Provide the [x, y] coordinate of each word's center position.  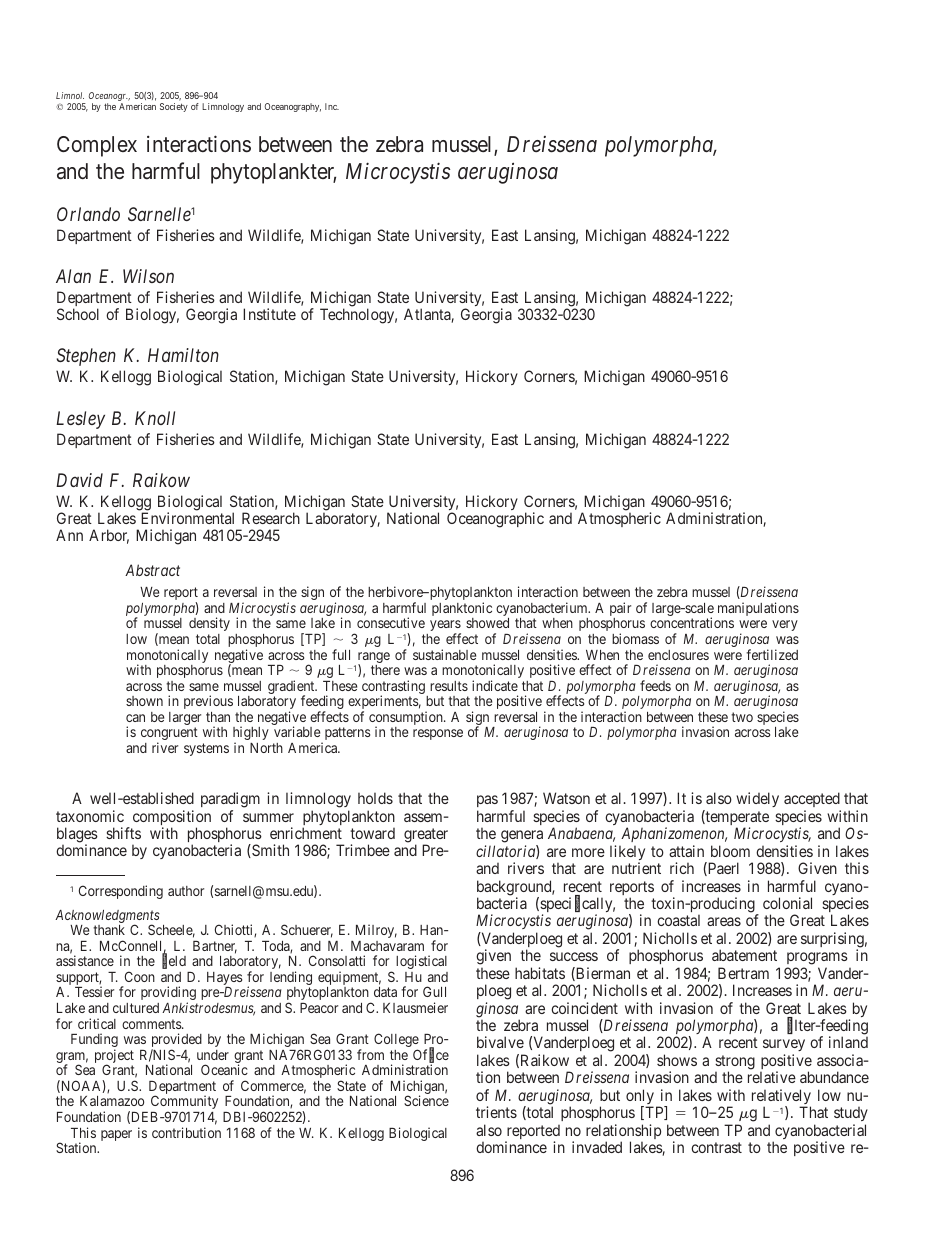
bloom [730, 851]
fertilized [772, 654]
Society [174, 107]
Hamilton [183, 355]
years [445, 627]
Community [184, 1103]
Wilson [148, 276]
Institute [269, 314]
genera [522, 838]
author [186, 891]
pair [620, 610]
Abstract [152, 570]
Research [271, 518]
